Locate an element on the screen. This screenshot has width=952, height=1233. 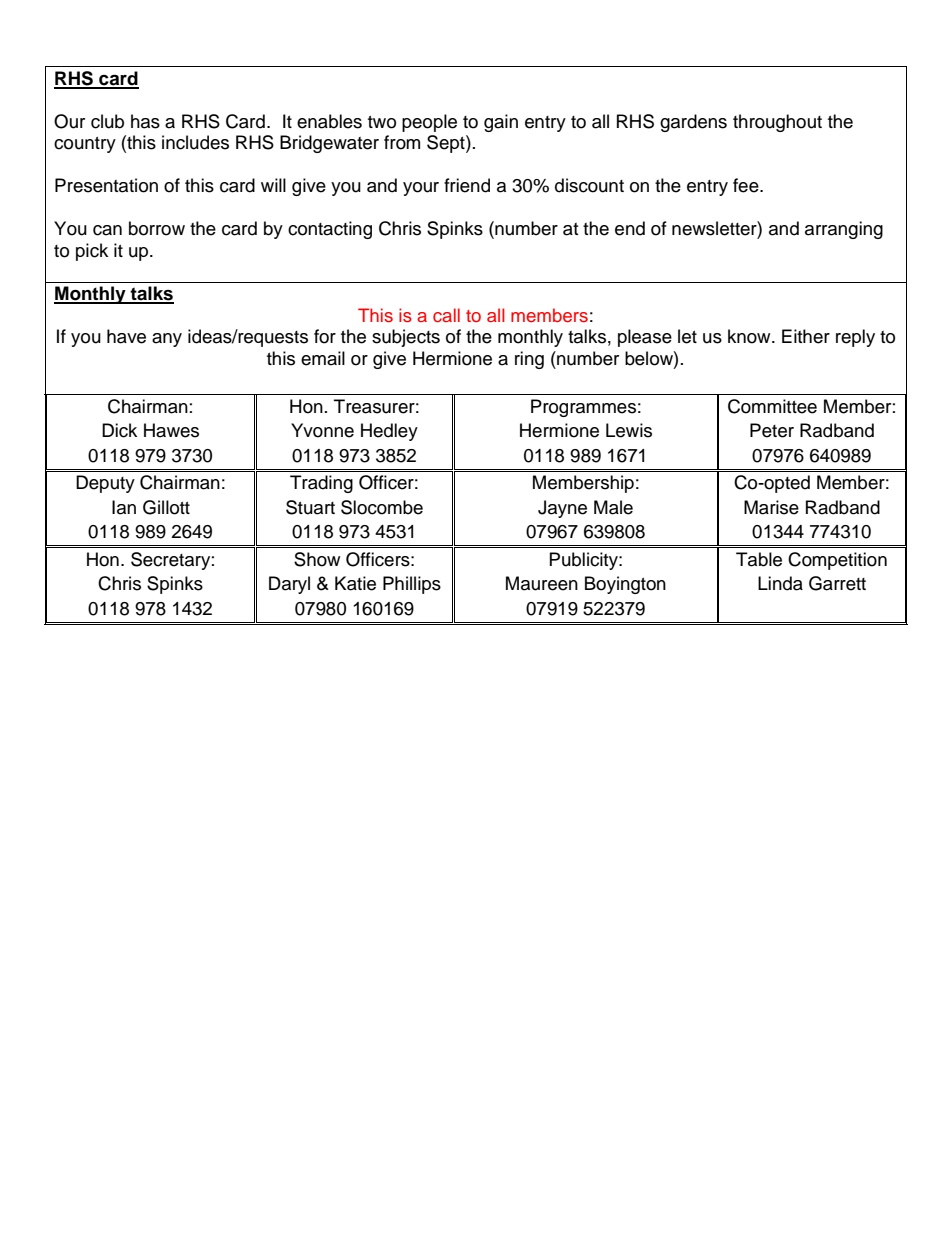
know is located at coordinates (750, 336).
